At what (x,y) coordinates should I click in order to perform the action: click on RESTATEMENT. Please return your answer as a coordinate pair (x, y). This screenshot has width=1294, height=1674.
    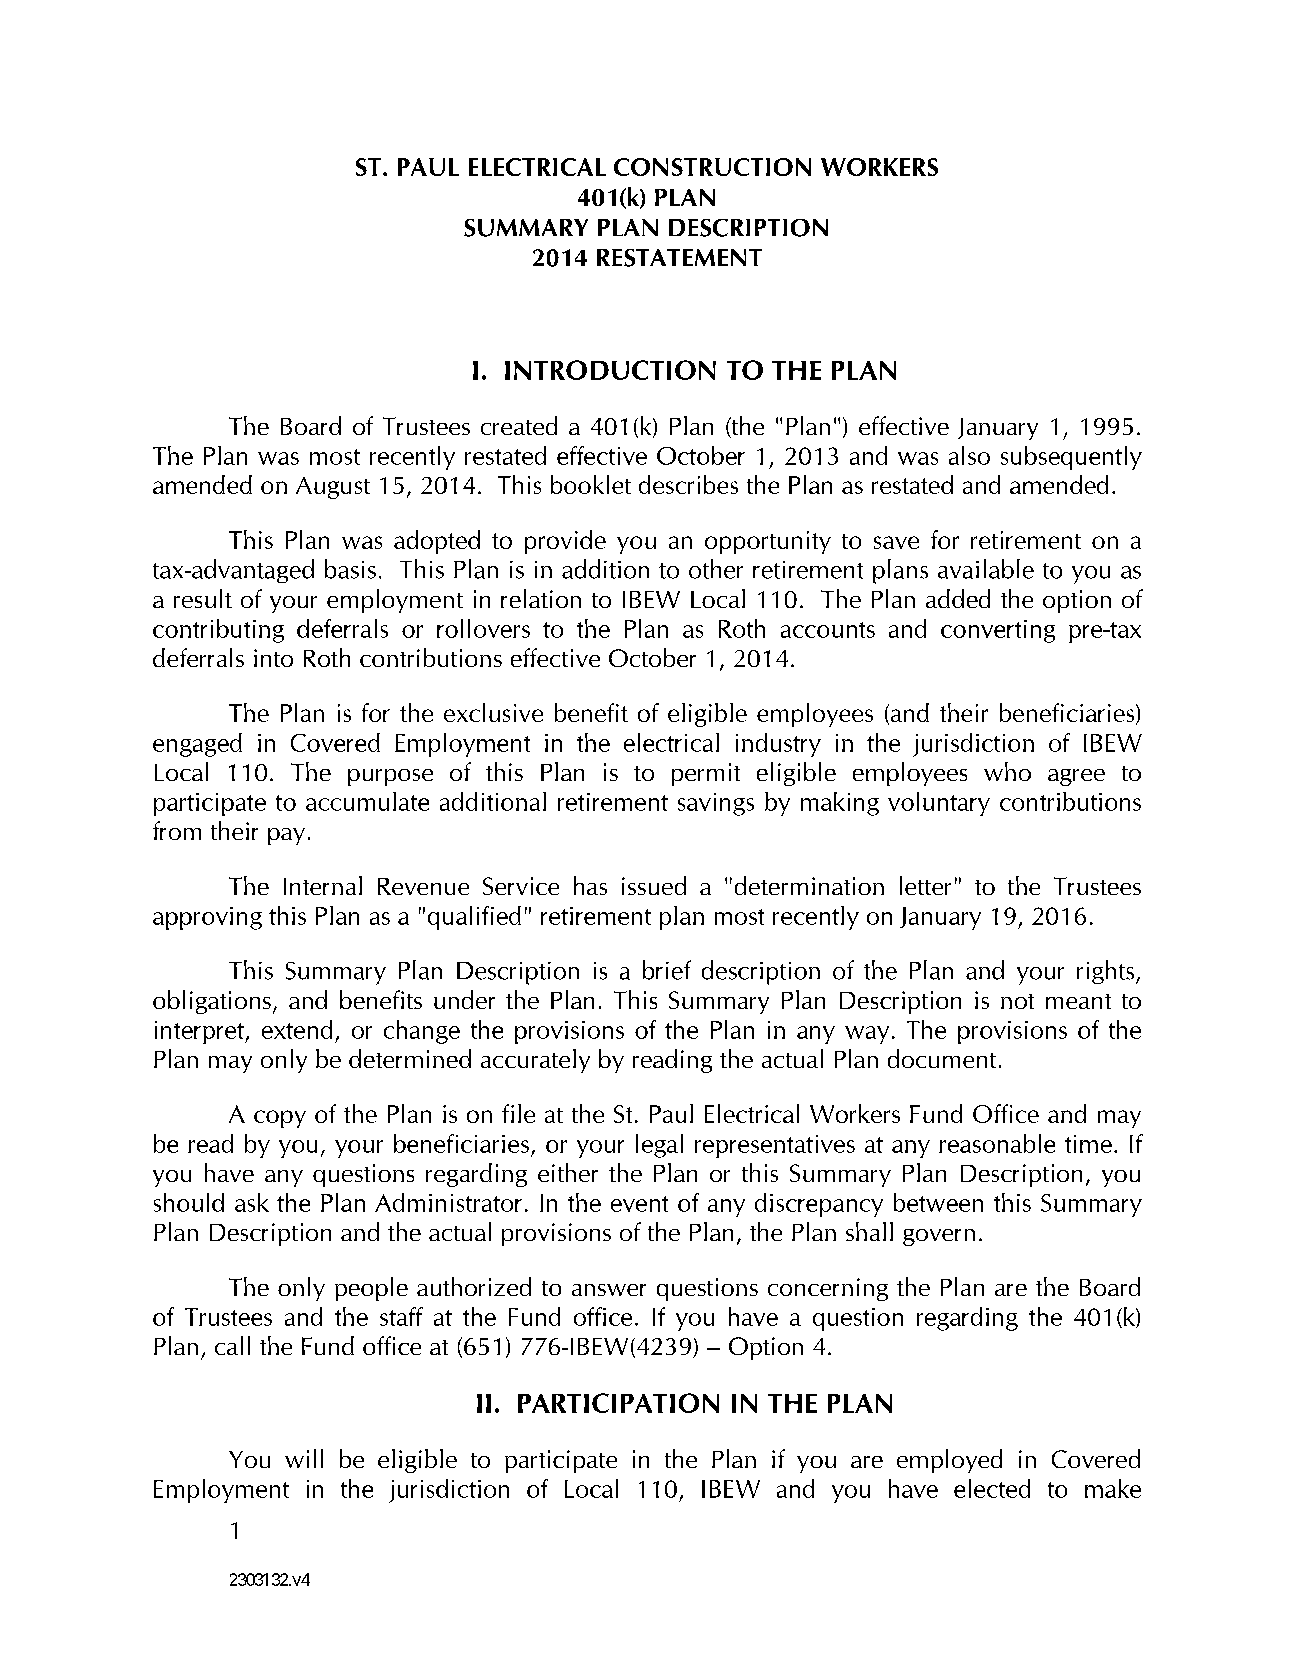
    Looking at the image, I should click on (679, 258).
